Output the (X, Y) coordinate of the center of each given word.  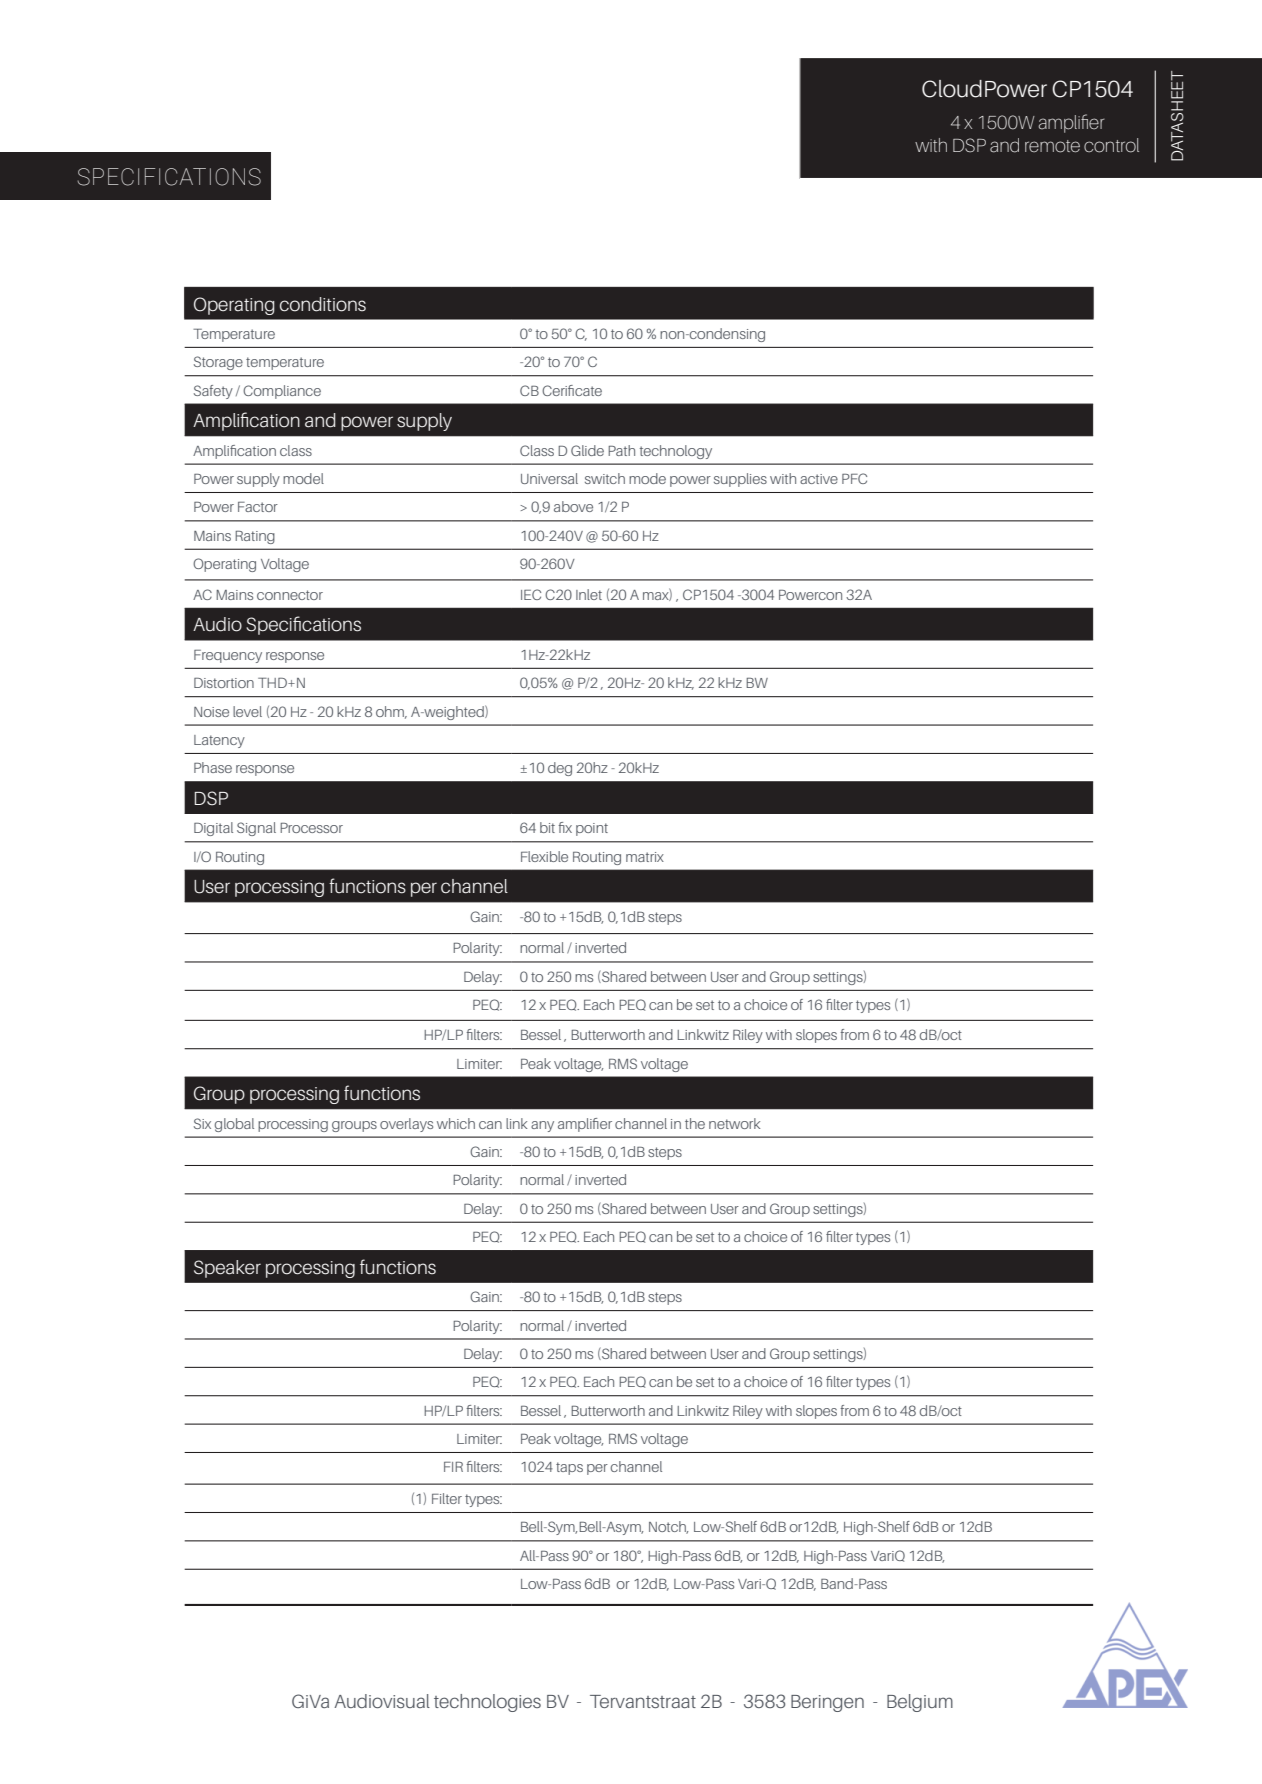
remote (1052, 146)
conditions (323, 304)
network (734, 1123)
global (234, 1125)
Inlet (589, 594)
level (247, 711)
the (695, 1123)
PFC (854, 478)
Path (621, 450)
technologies (487, 1703)
